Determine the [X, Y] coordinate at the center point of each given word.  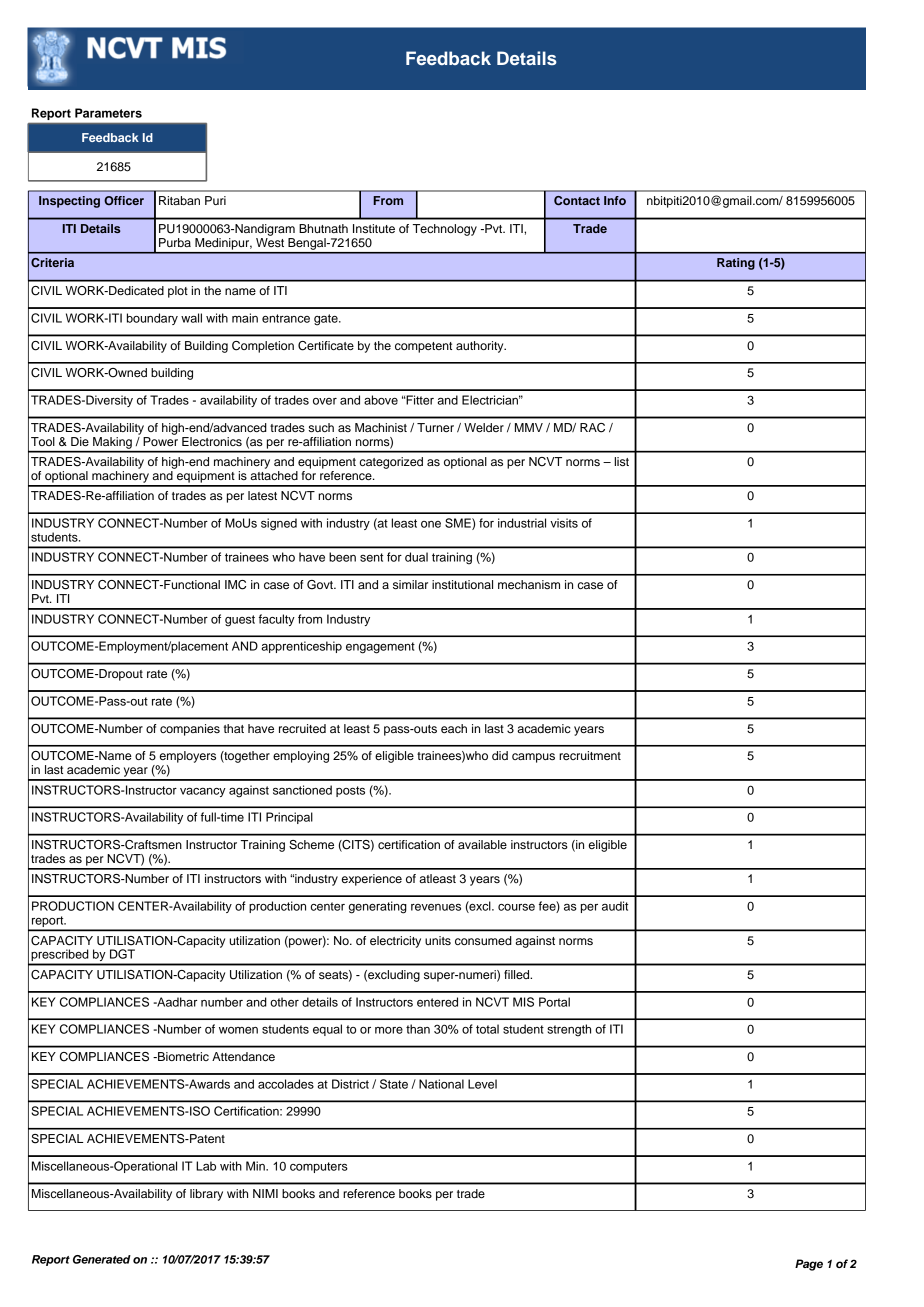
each [454, 728]
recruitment [590, 755]
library [206, 1195]
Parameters [108, 113]
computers [319, 1167]
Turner [435, 427]
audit [615, 906]
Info [615, 200]
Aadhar [176, 1002]
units [438, 940]
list [621, 461]
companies [190, 730]
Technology [445, 230]
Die [80, 441]
